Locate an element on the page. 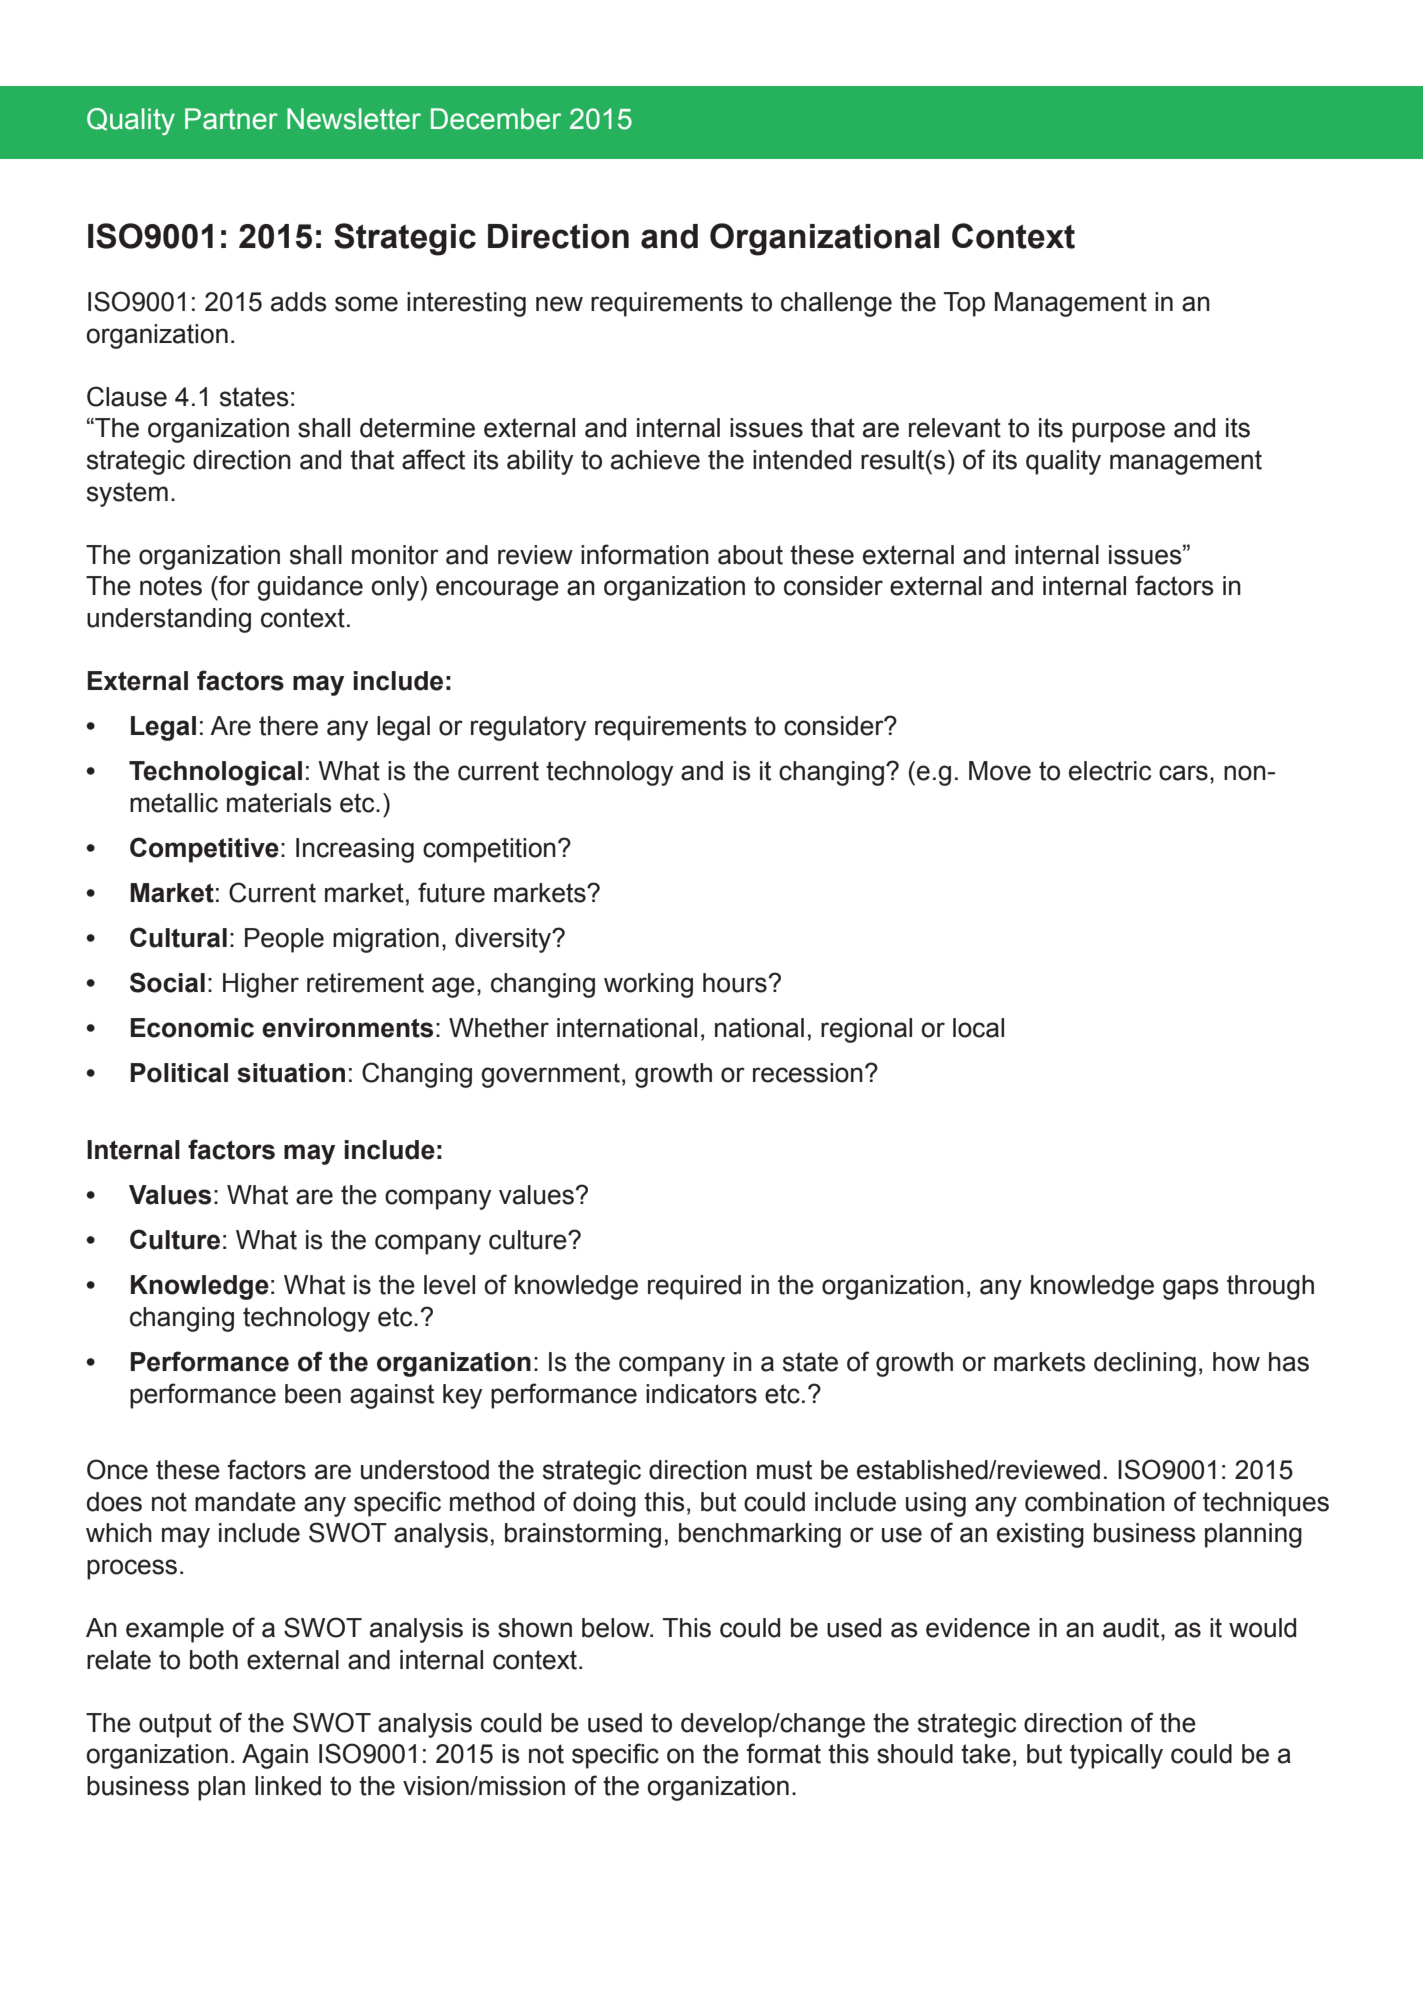 The image size is (1423, 2013). Top is located at coordinates (964, 304).
